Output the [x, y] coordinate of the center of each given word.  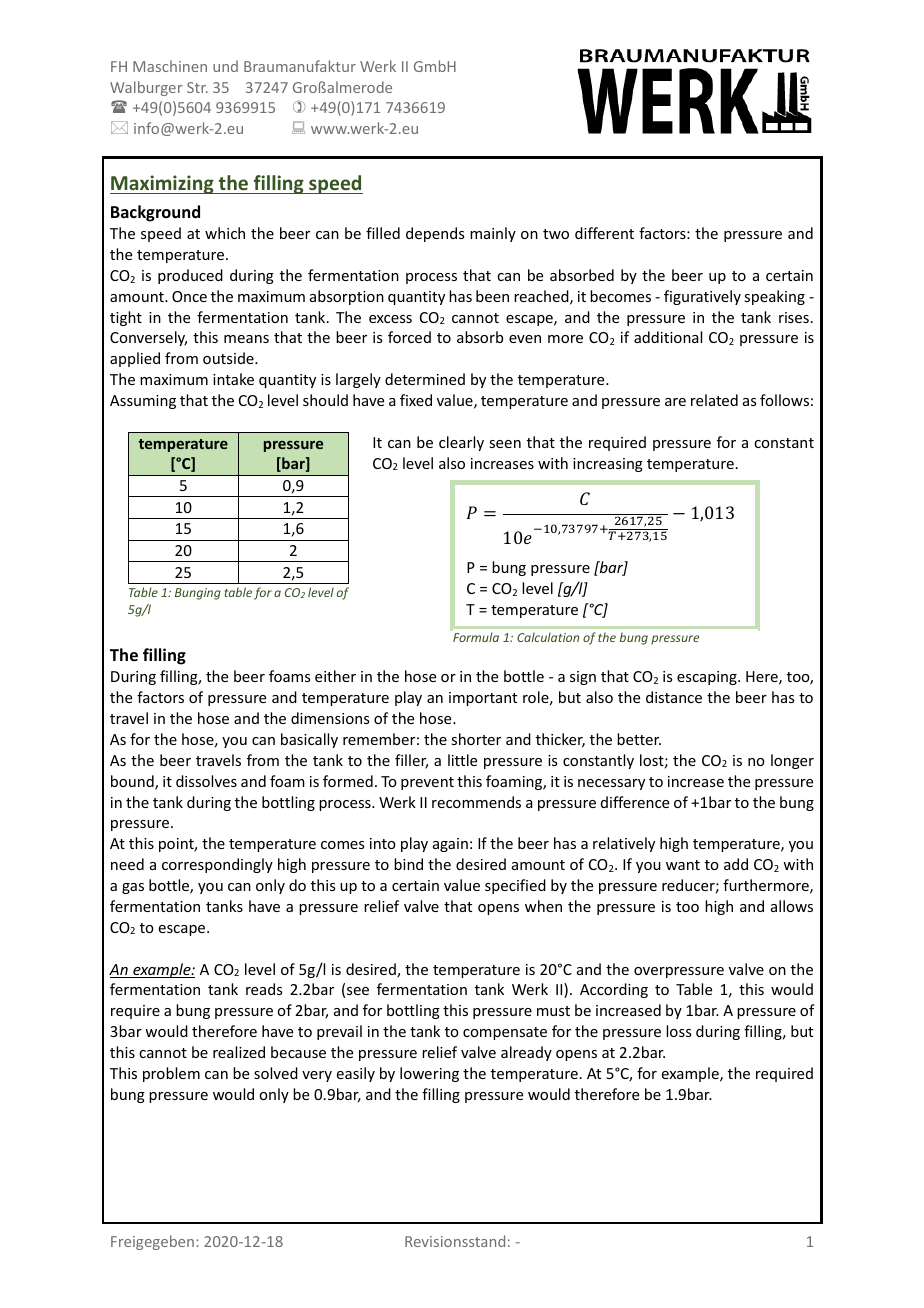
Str [197, 87]
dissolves [206, 781]
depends [435, 234]
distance [674, 697]
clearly [461, 443]
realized [239, 1052]
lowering [429, 1074]
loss [678, 1031]
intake [233, 379]
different [604, 233]
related [714, 400]
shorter [476, 739]
